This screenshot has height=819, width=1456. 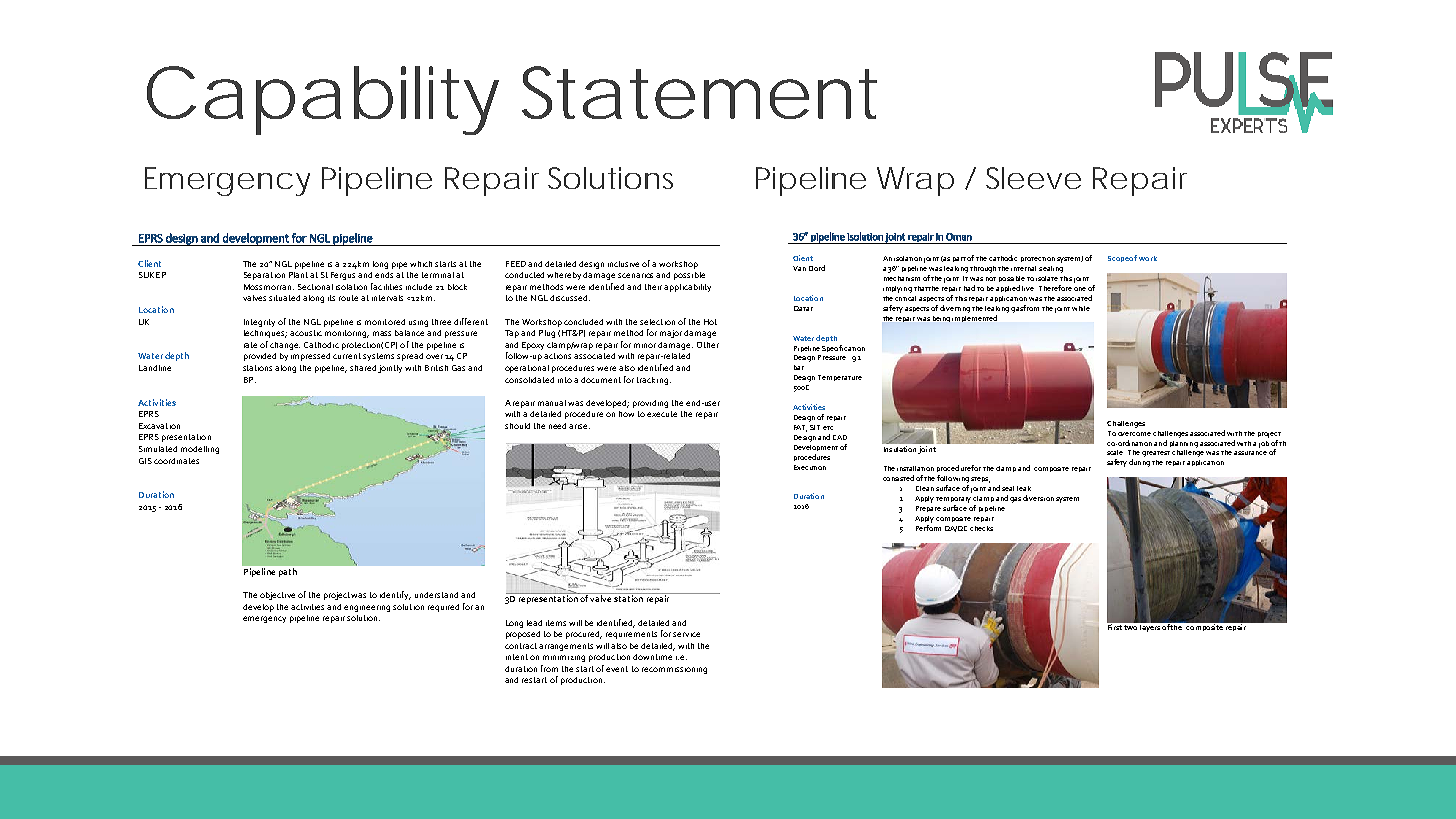 What do you see at coordinates (288, 572) in the screenshot?
I see `path` at bounding box center [288, 572].
